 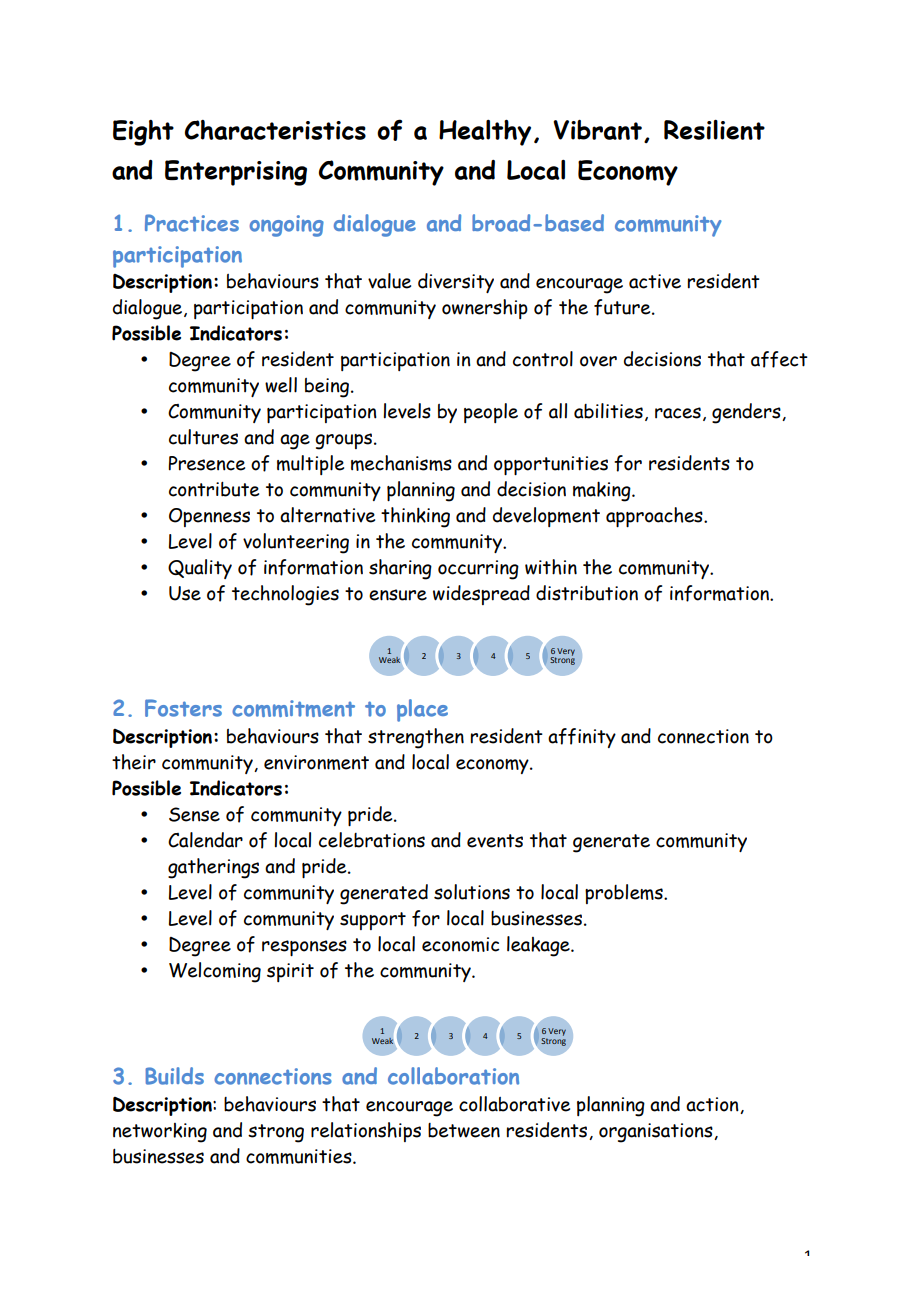 What do you see at coordinates (714, 130) in the document?
I see `Resilient` at bounding box center [714, 130].
